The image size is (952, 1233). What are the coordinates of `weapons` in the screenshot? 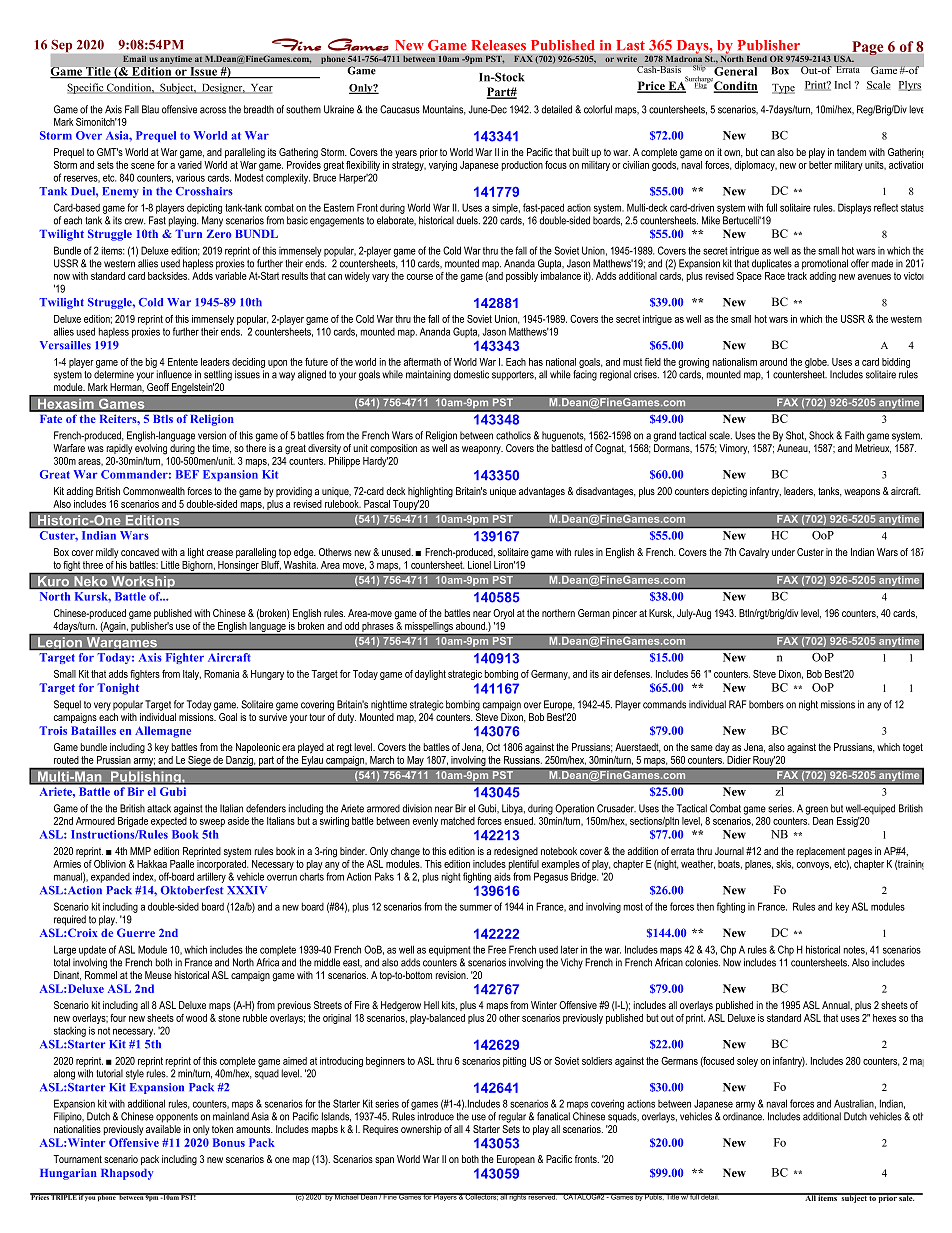 It's located at (862, 493).
